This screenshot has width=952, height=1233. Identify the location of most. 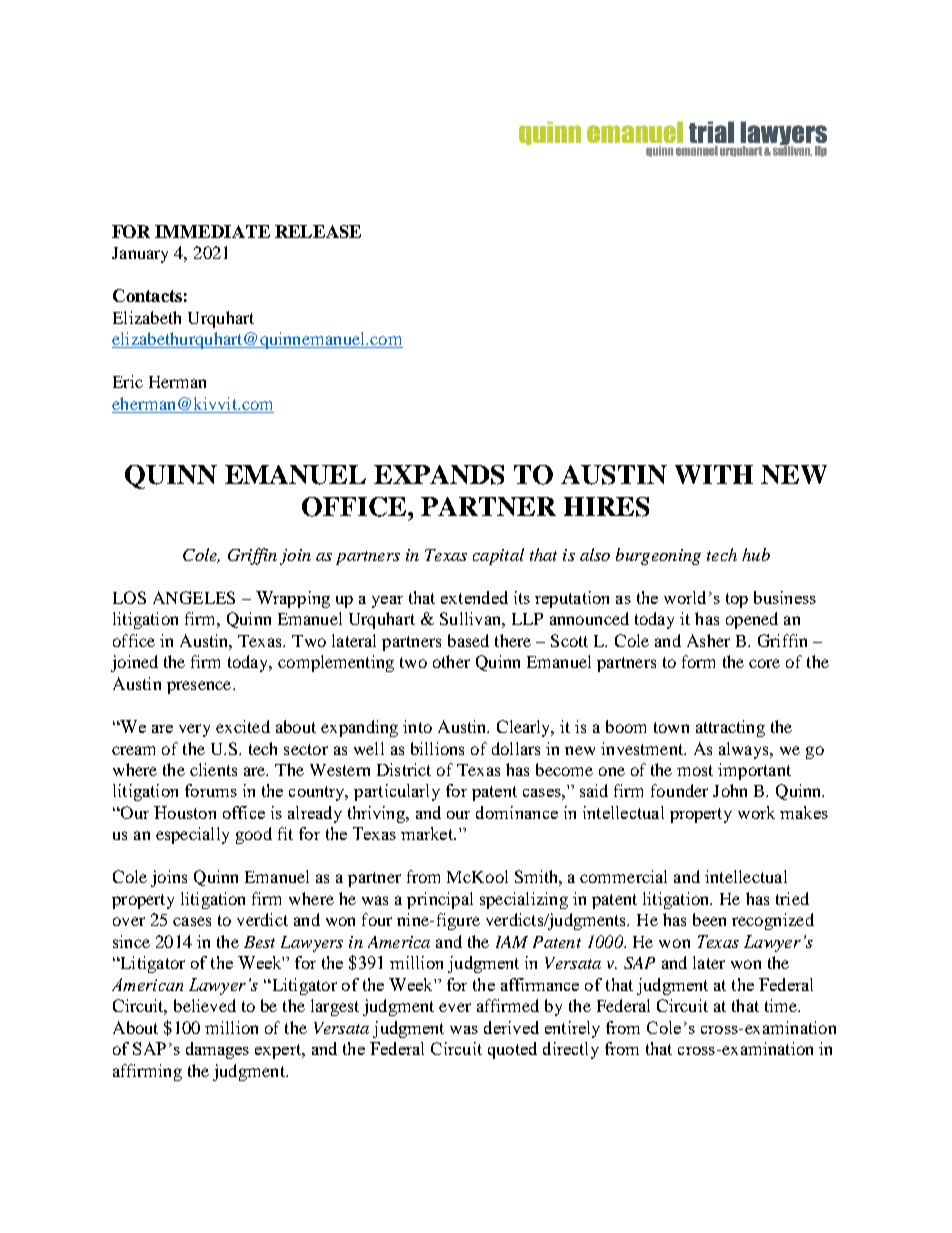
(695, 770).
